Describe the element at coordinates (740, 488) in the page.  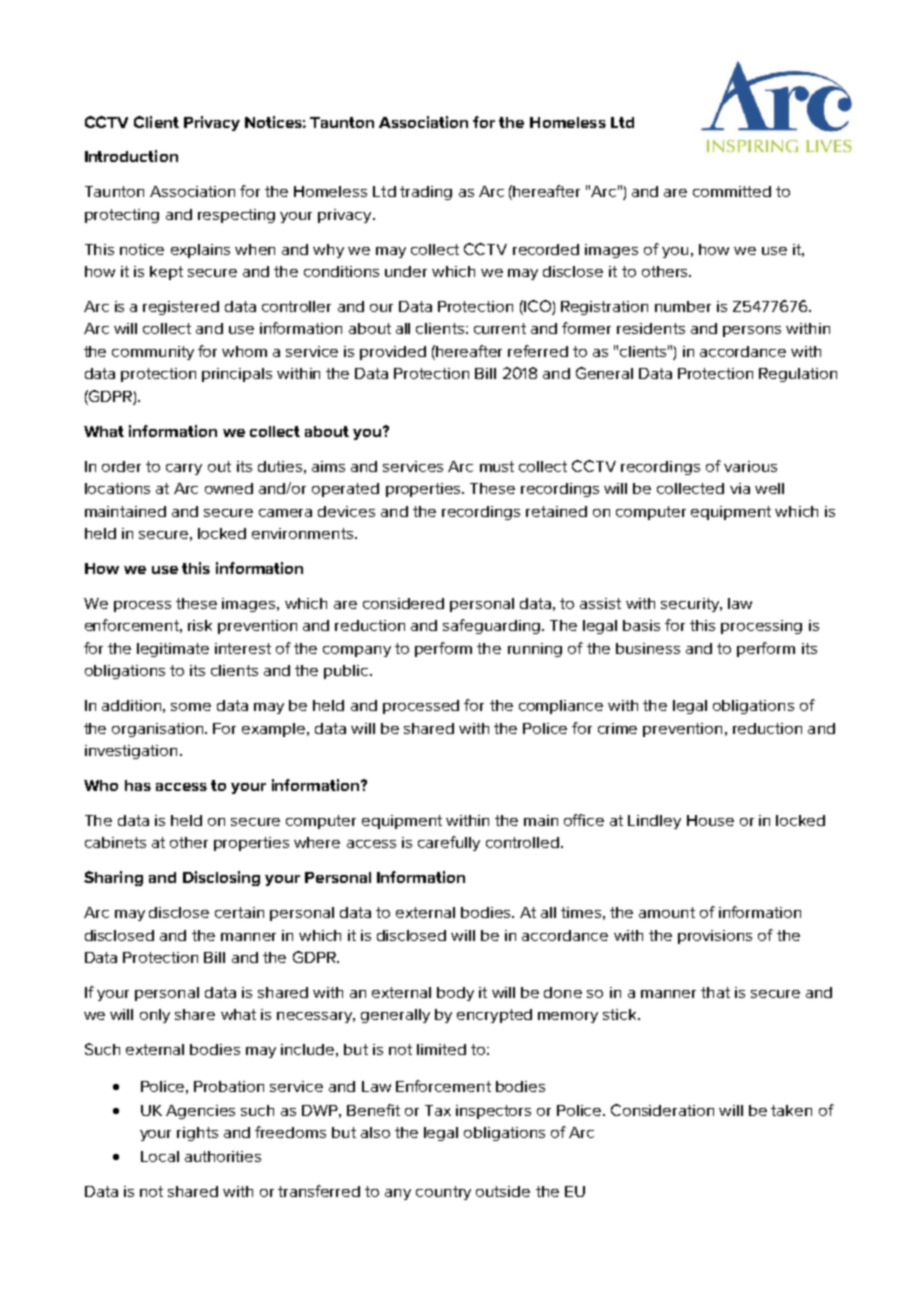
I see `via` at that location.
